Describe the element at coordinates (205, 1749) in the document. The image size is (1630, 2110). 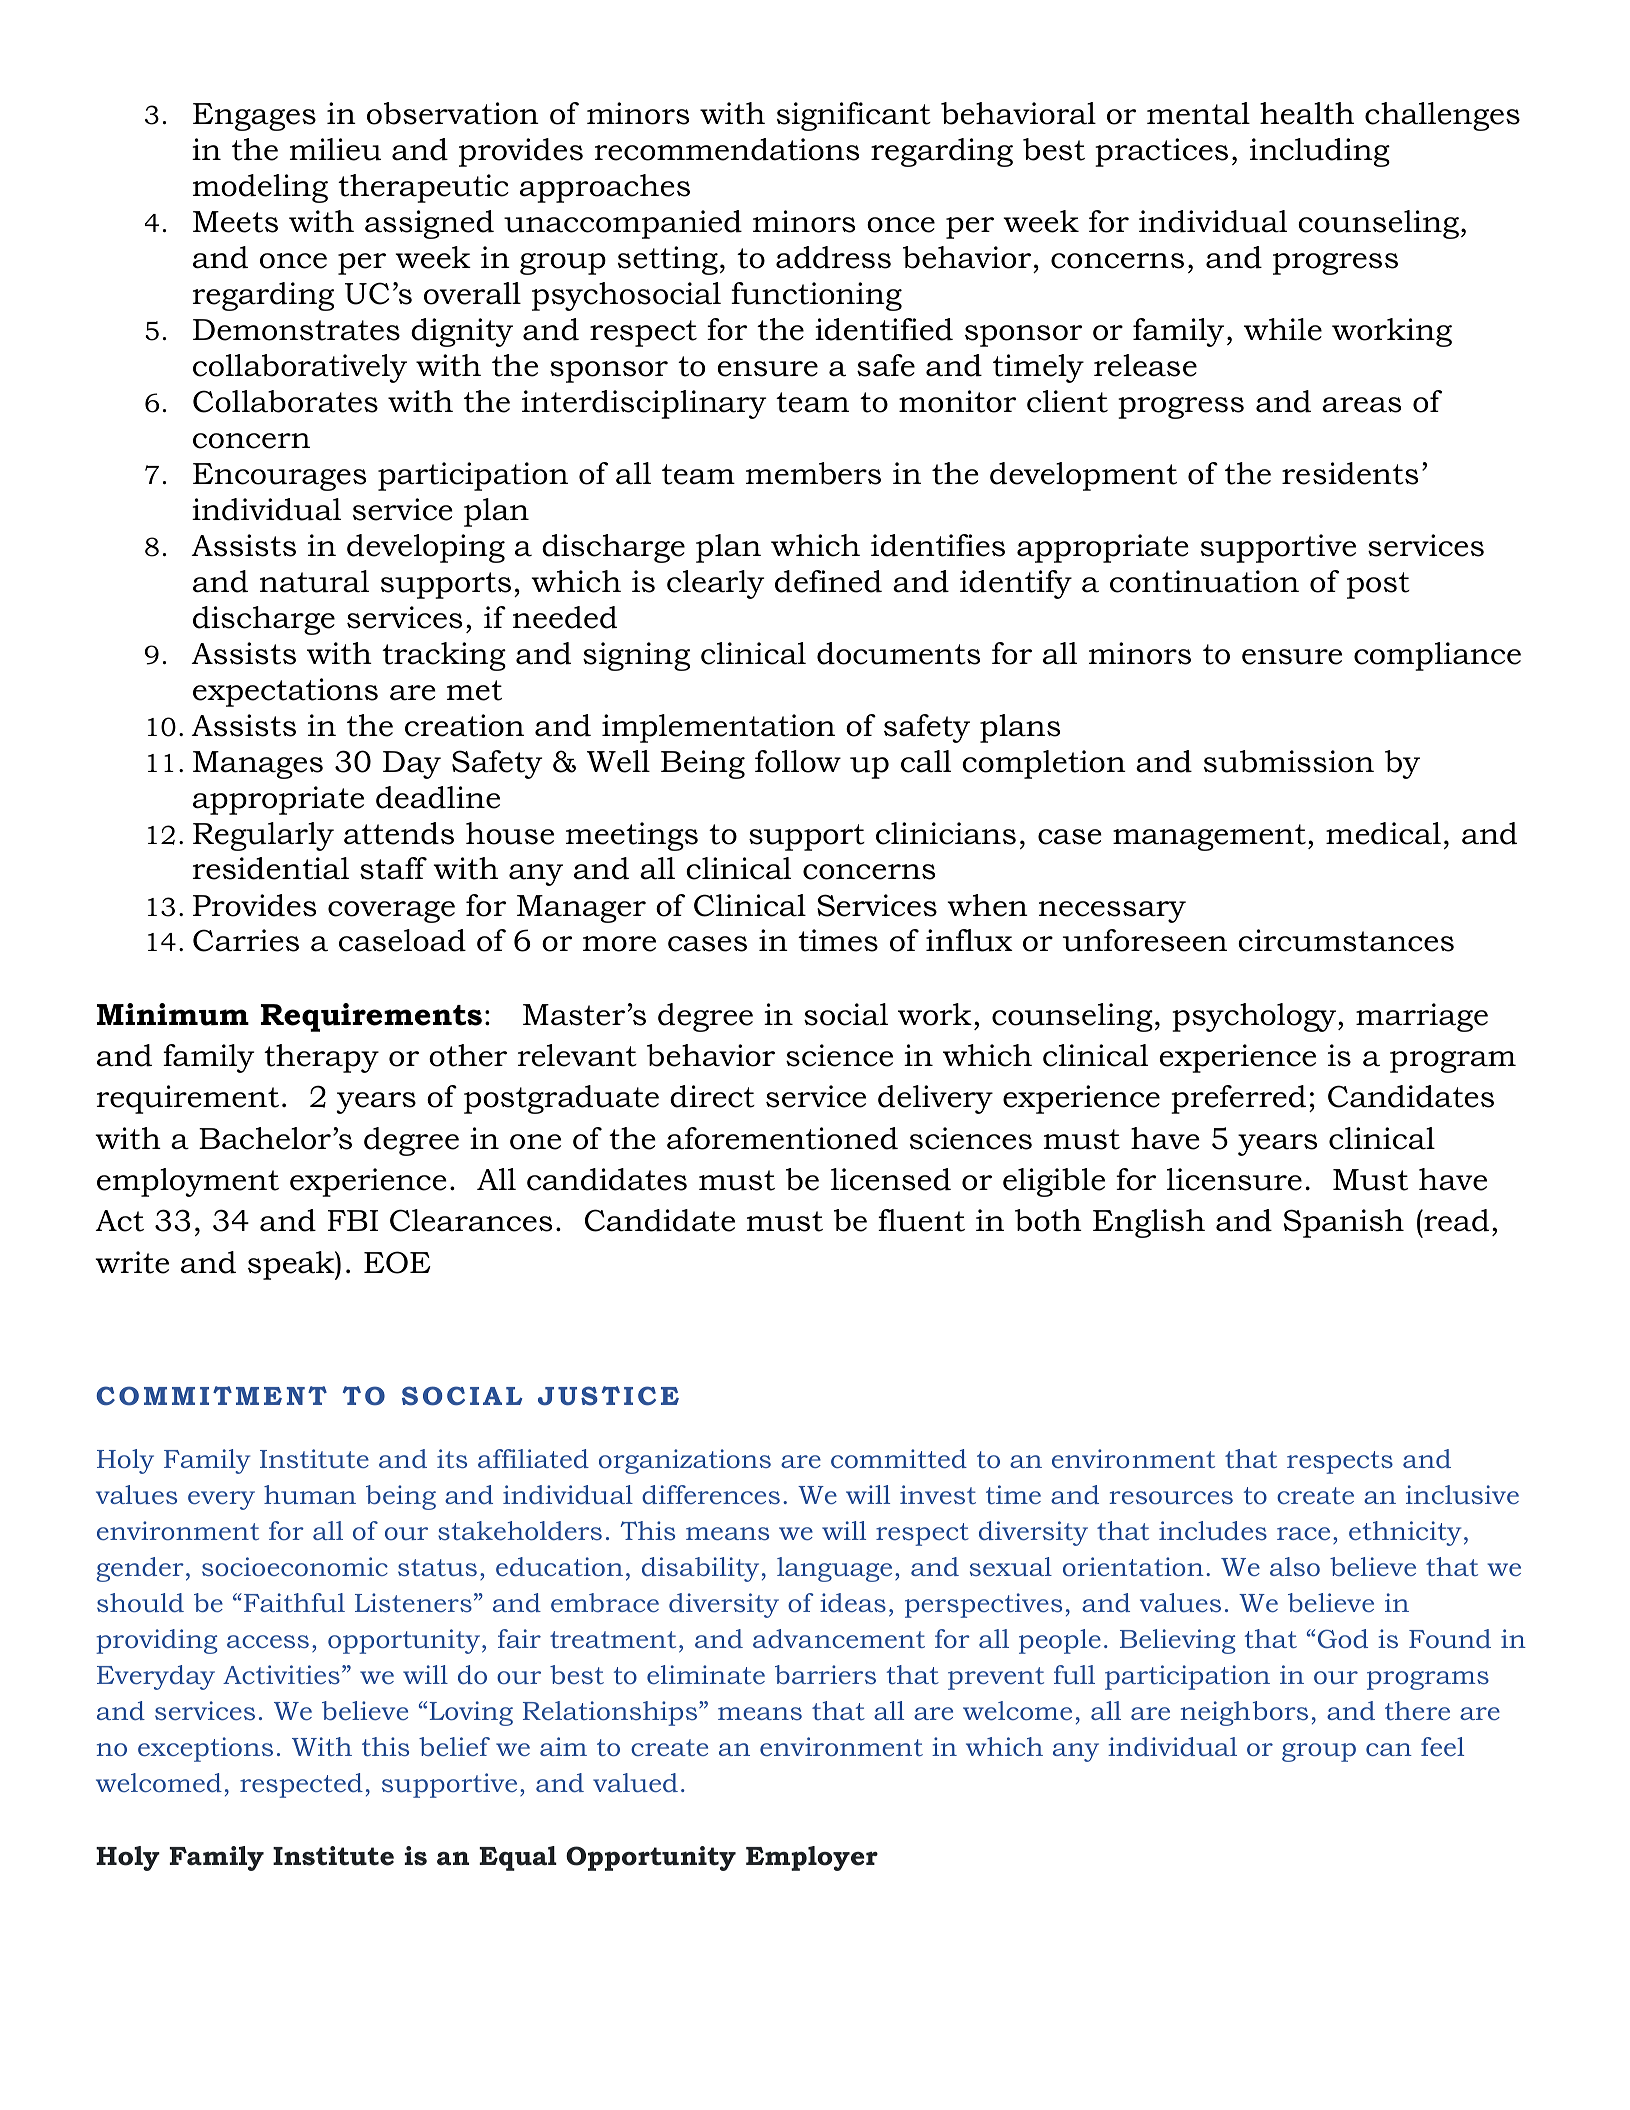
I see `exceptions` at that location.
